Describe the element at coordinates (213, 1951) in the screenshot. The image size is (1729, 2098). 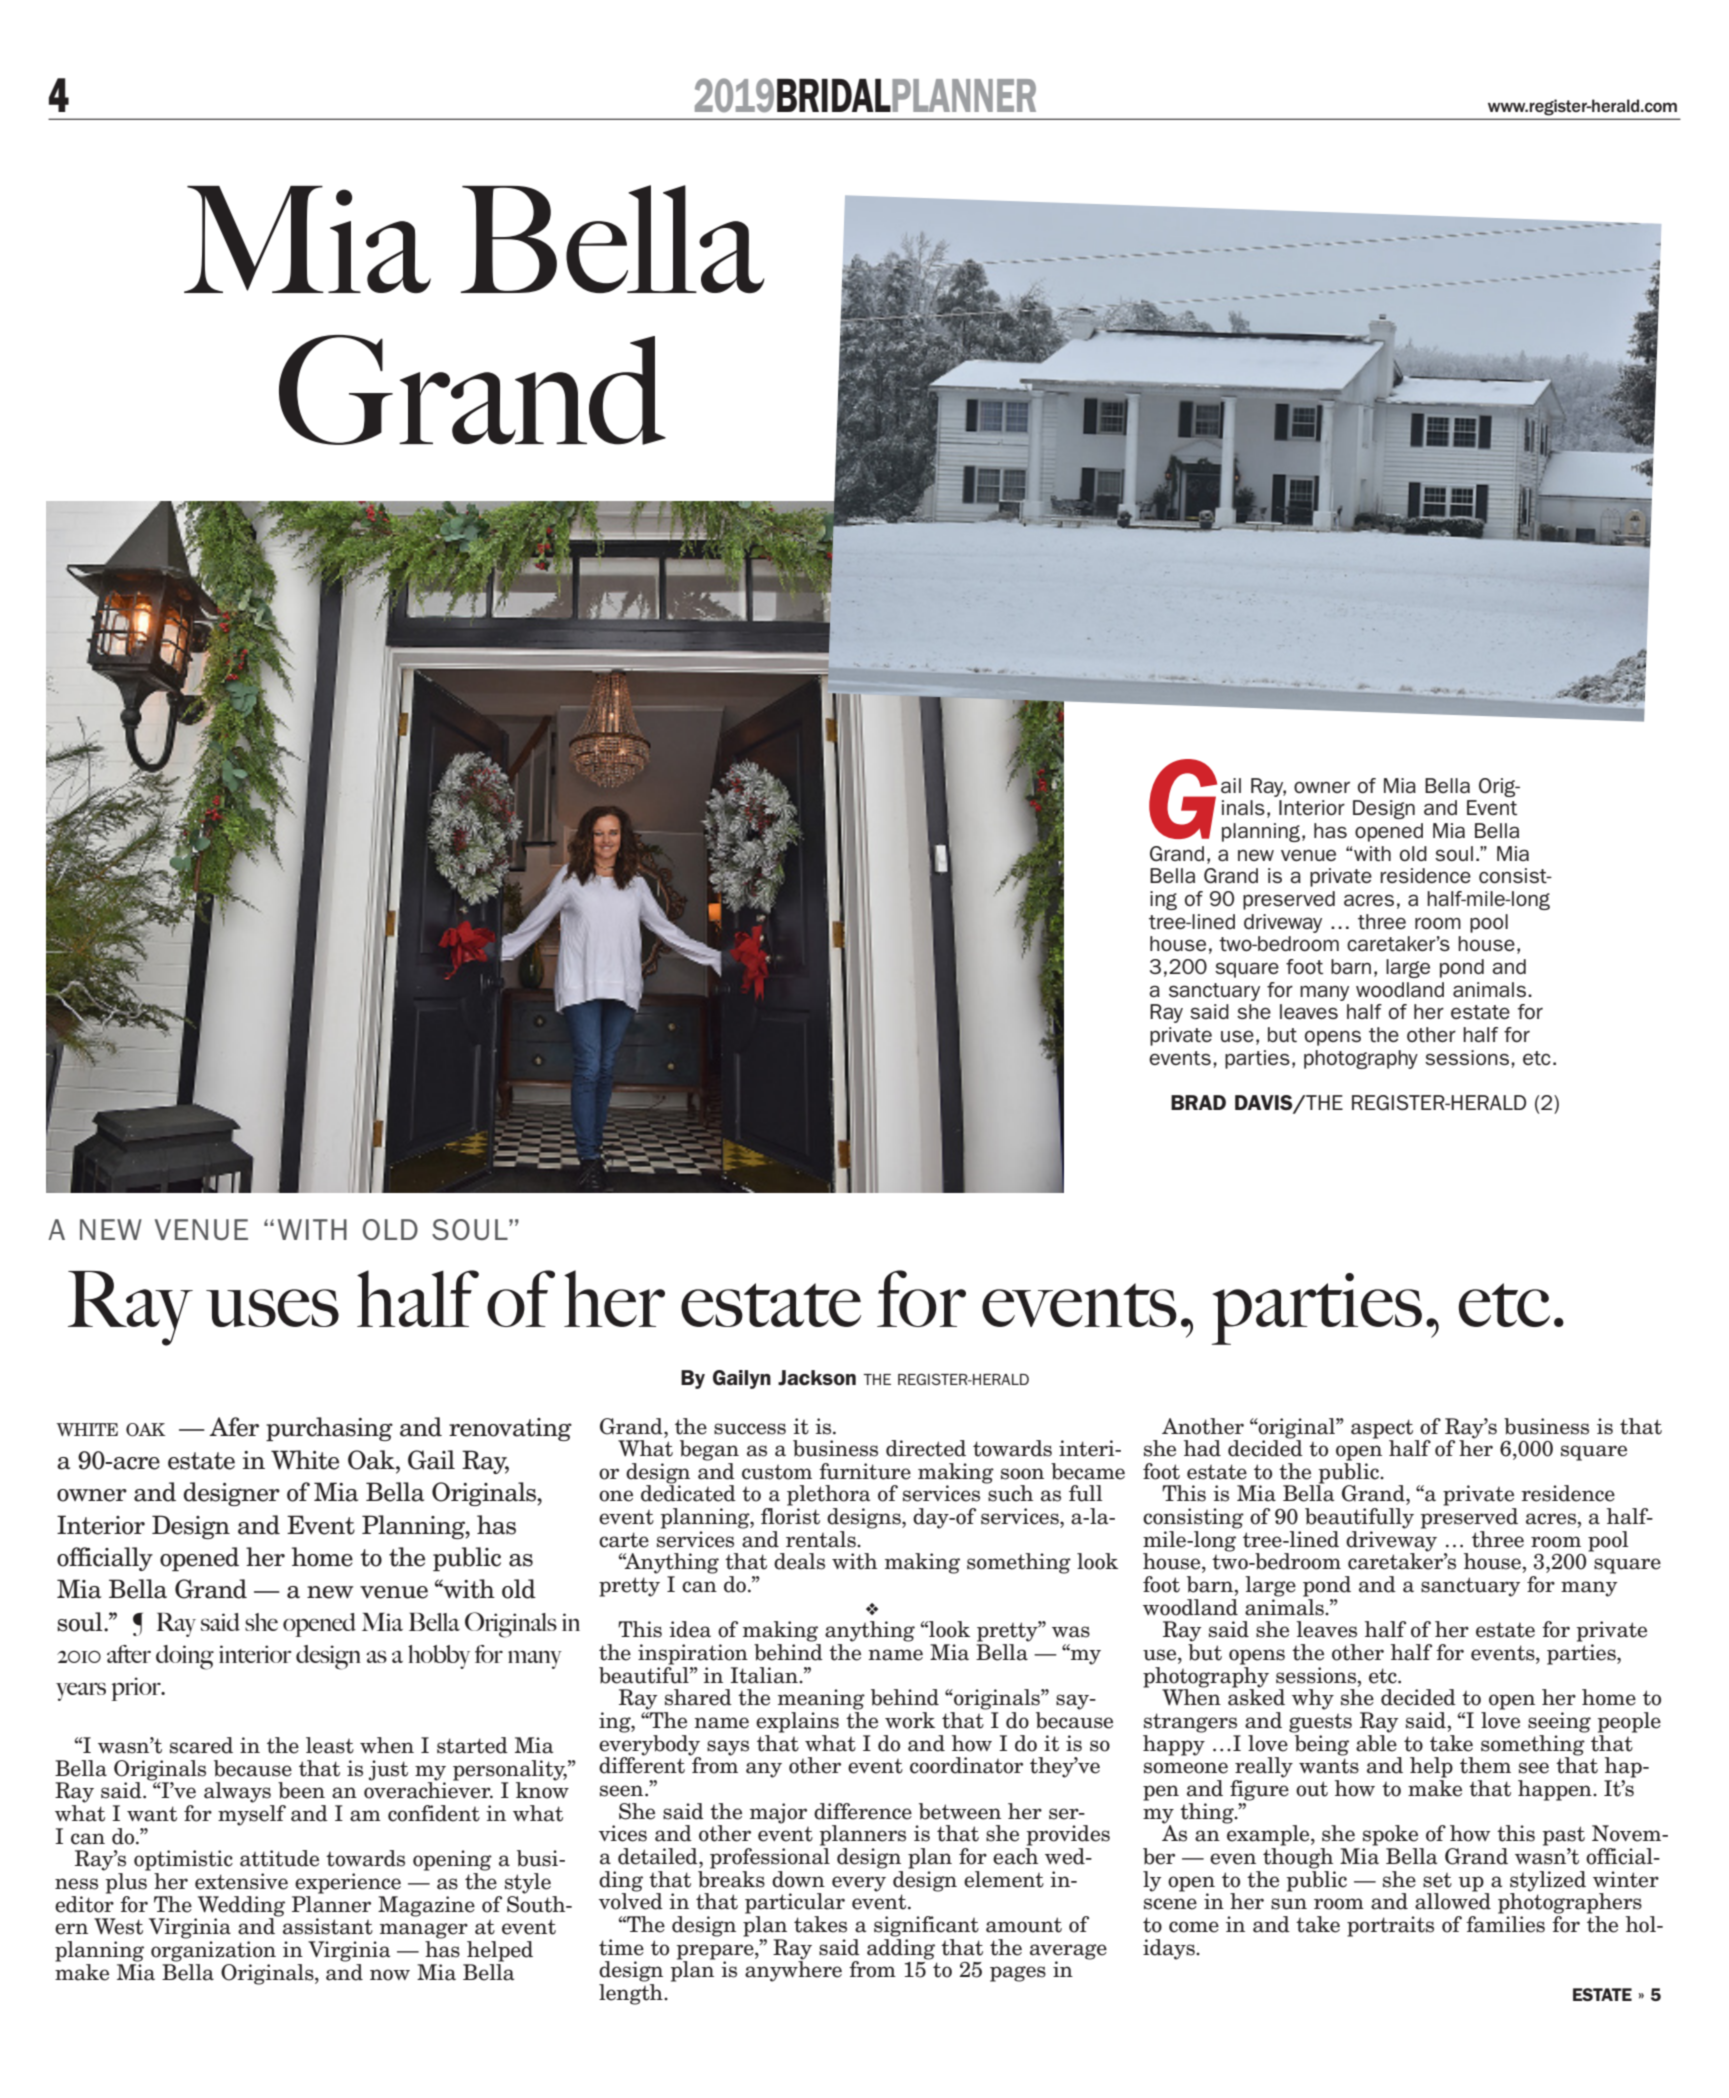
I see `organization` at that location.
